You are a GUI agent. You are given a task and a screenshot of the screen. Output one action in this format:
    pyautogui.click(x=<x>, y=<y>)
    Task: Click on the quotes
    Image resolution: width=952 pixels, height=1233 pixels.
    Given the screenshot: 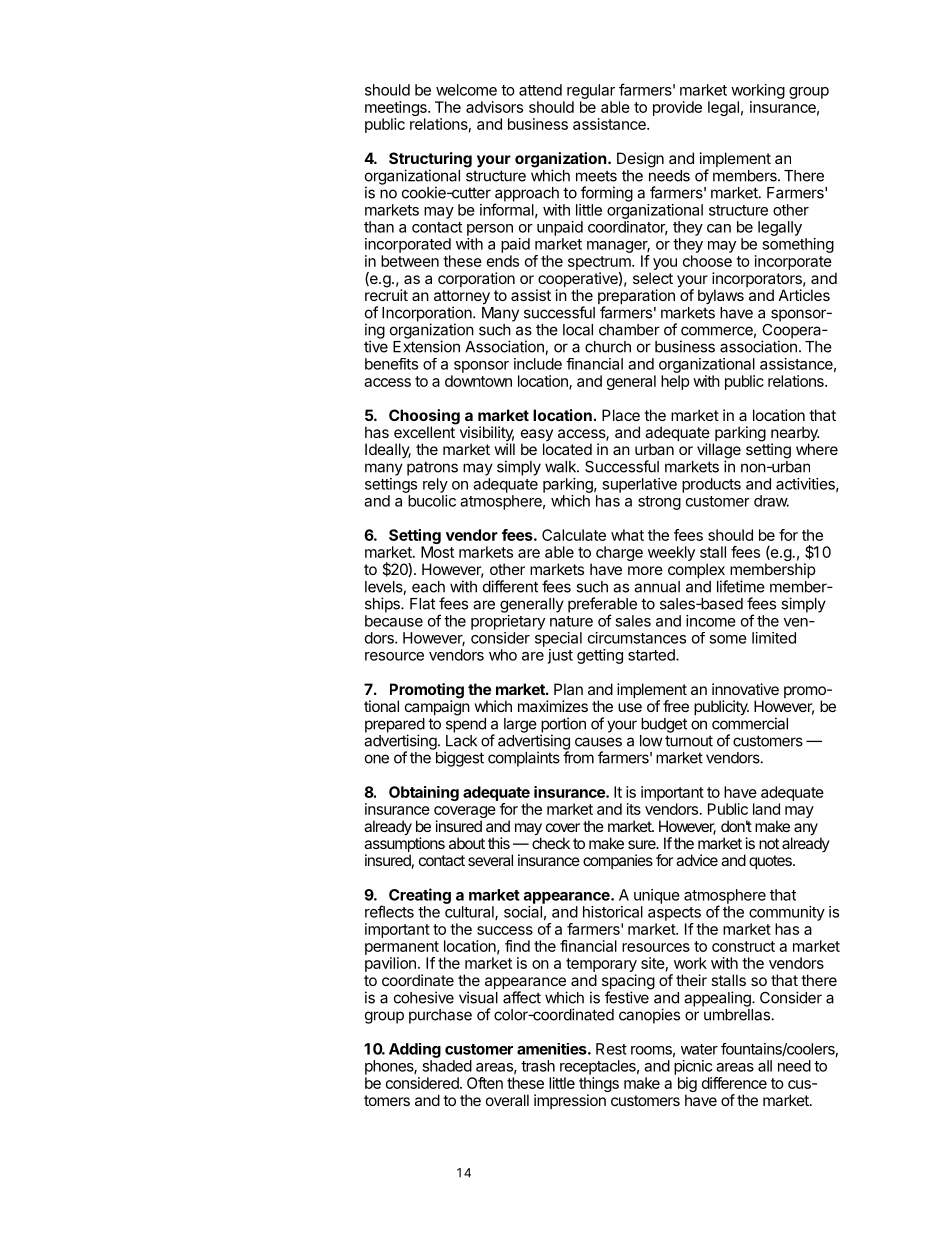 What is the action you would take?
    pyautogui.click(x=771, y=862)
